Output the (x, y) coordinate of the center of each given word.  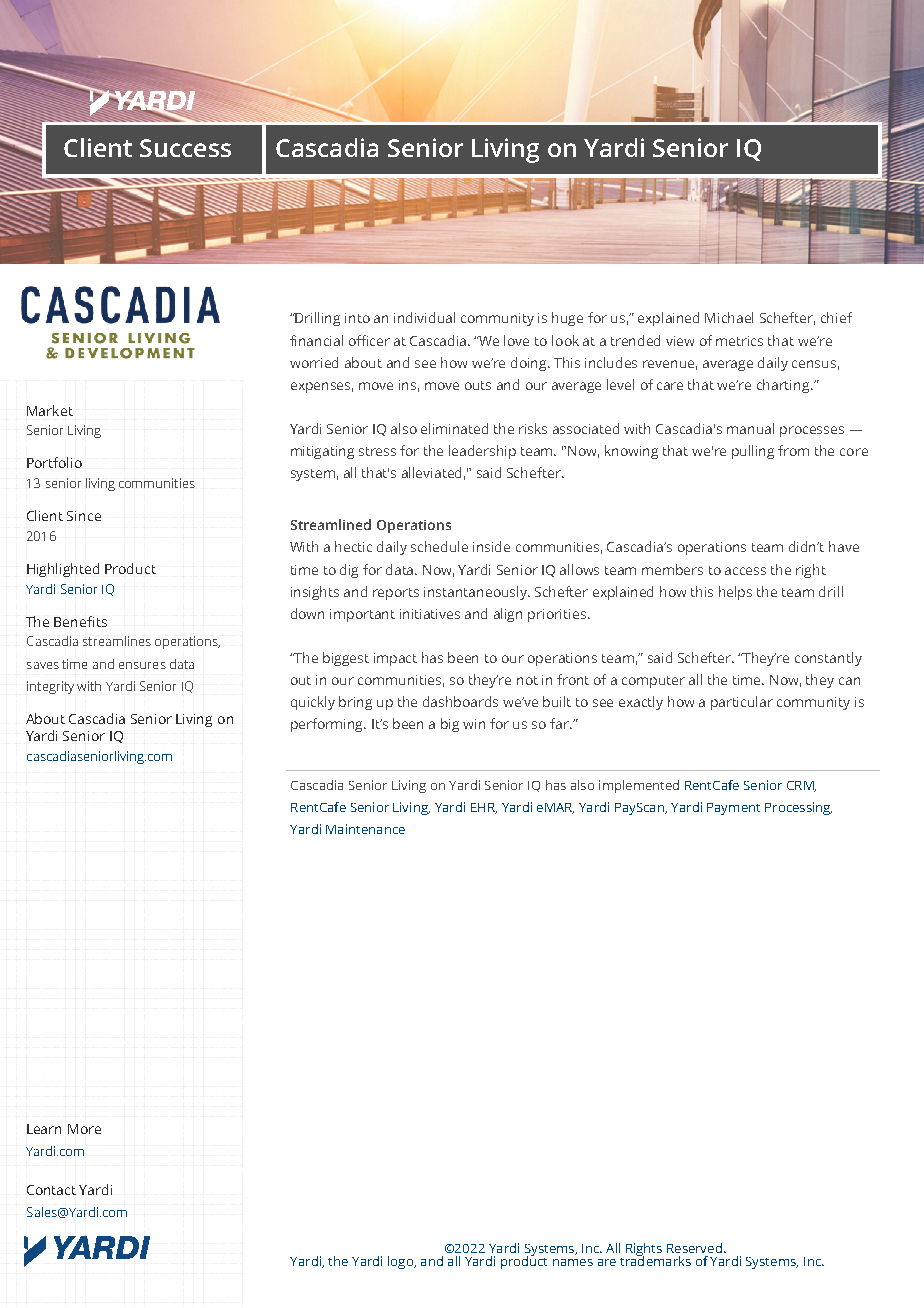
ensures (142, 665)
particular (742, 703)
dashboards (460, 701)
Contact (51, 1190)
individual (424, 317)
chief (836, 317)
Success (185, 148)
